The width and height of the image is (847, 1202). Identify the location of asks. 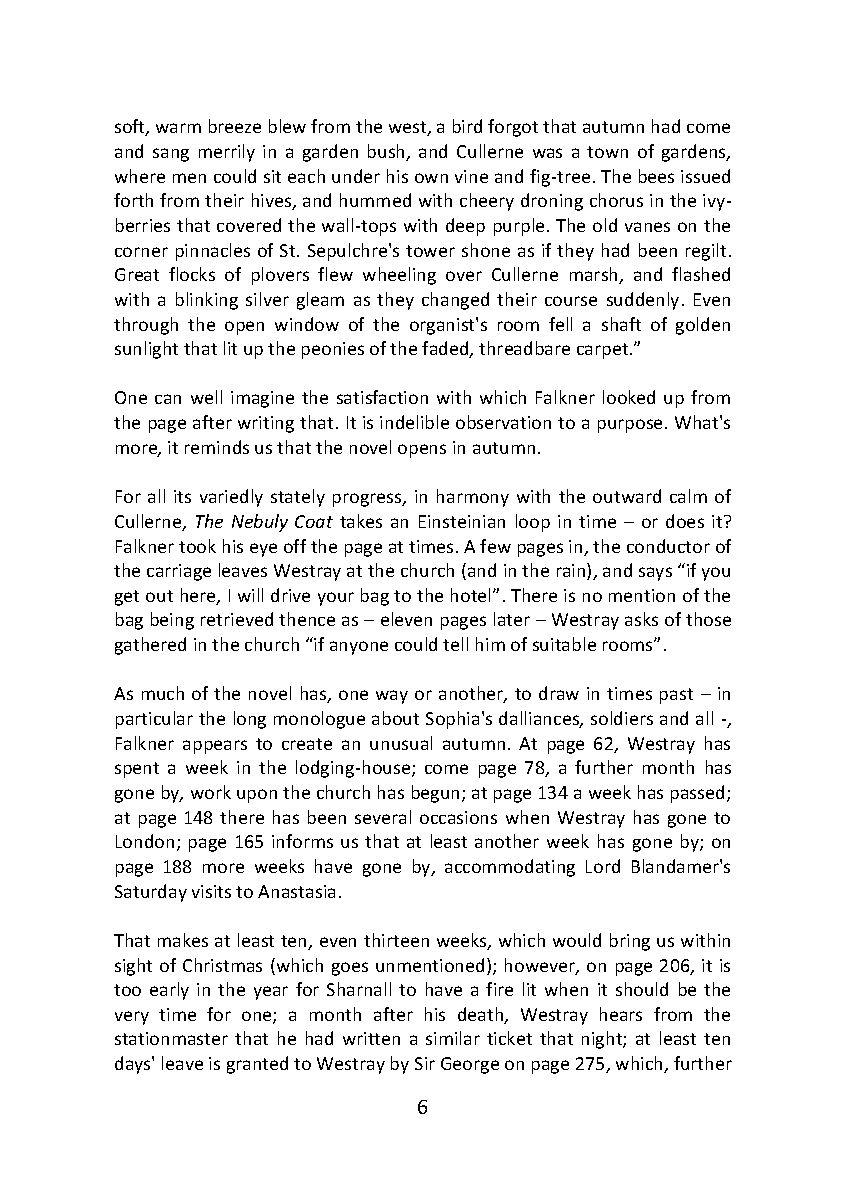
(641, 619).
